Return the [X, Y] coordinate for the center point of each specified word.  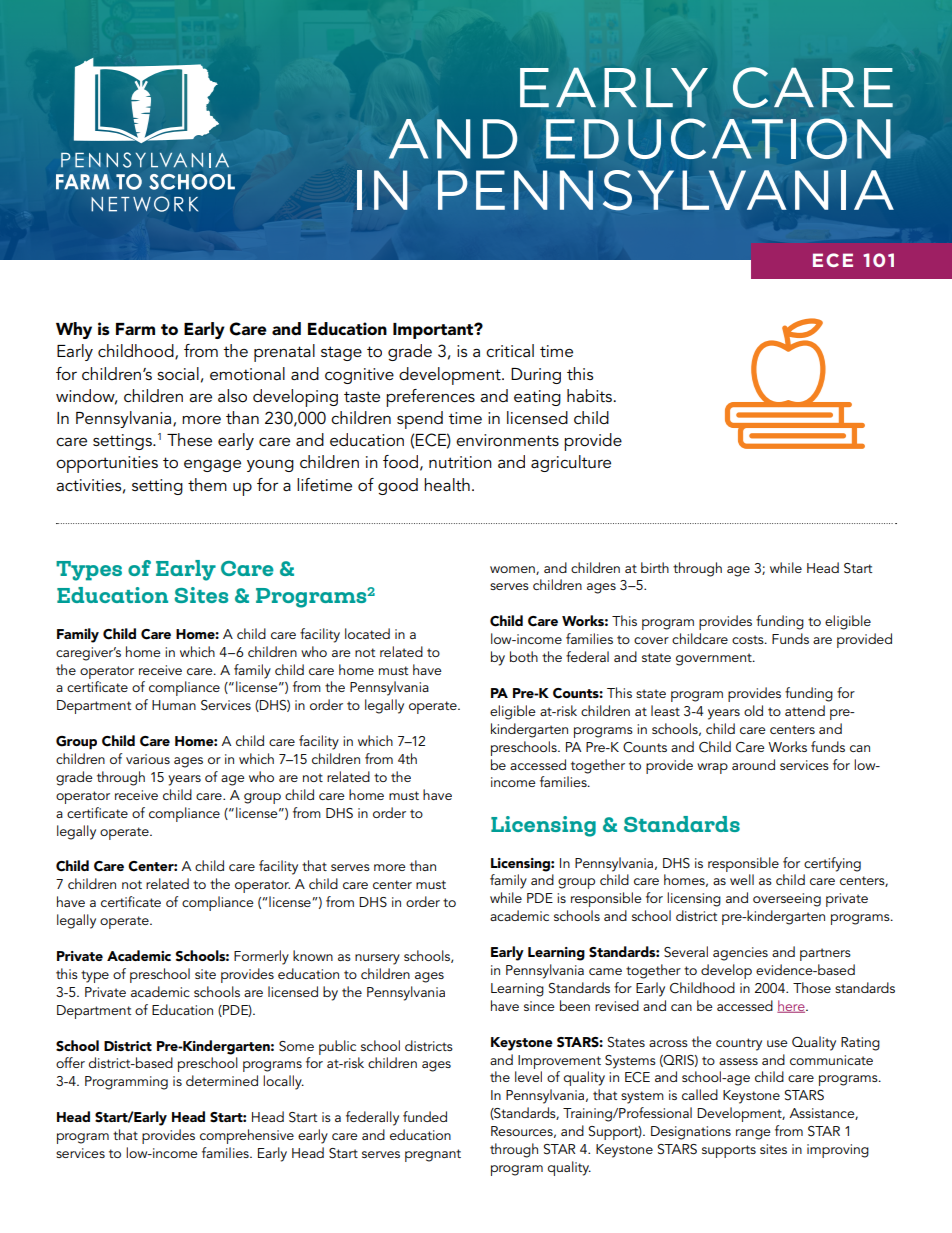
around [753, 764]
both [524, 656]
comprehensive [247, 1136]
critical [510, 350]
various [148, 759]
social [178, 374]
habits [590, 396]
